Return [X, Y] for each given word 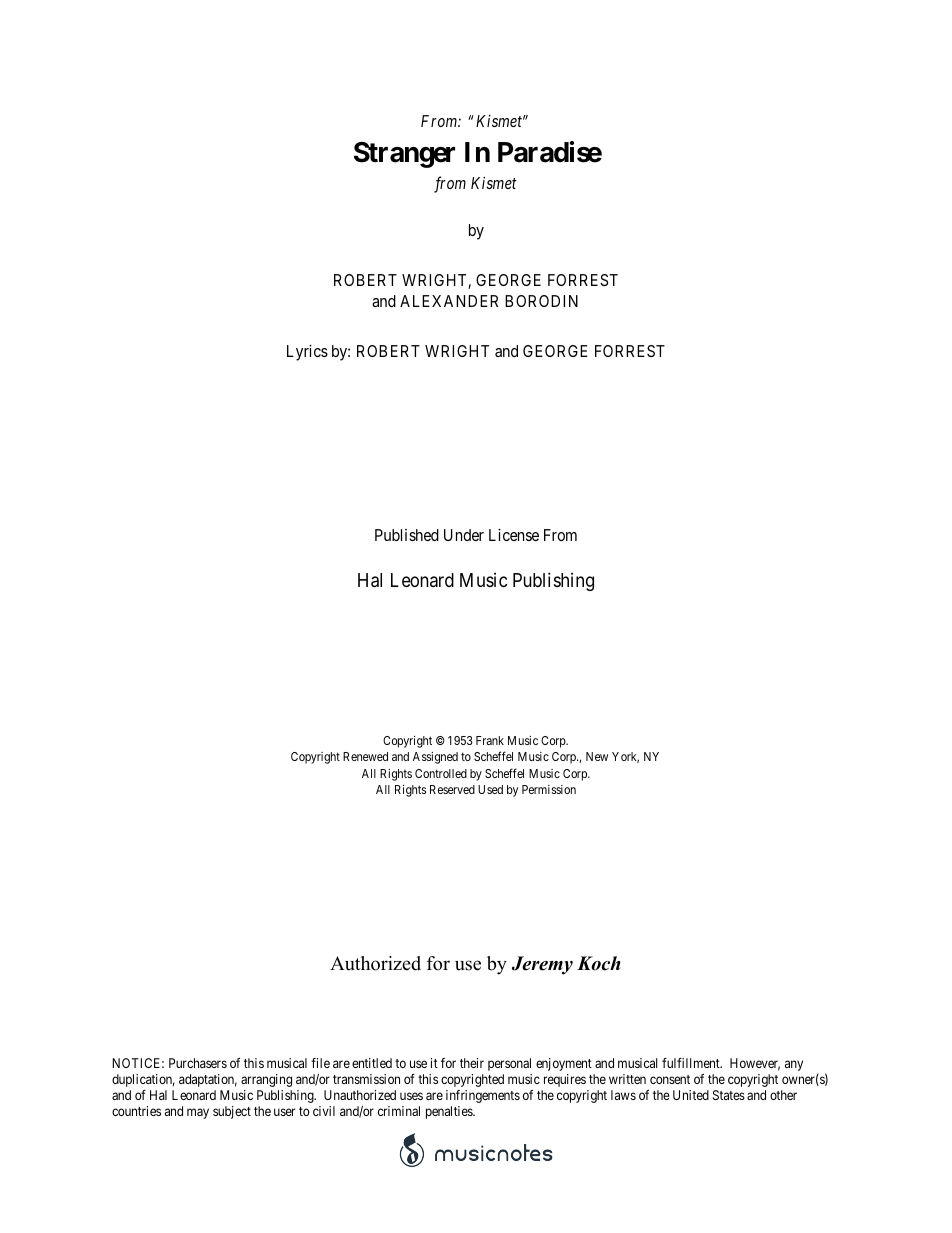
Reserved [452, 789]
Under [464, 535]
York [625, 757]
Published [407, 535]
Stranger [404, 155]
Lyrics [307, 352]
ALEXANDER [449, 301]
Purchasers [198, 1063]
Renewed [365, 756]
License [514, 534]
